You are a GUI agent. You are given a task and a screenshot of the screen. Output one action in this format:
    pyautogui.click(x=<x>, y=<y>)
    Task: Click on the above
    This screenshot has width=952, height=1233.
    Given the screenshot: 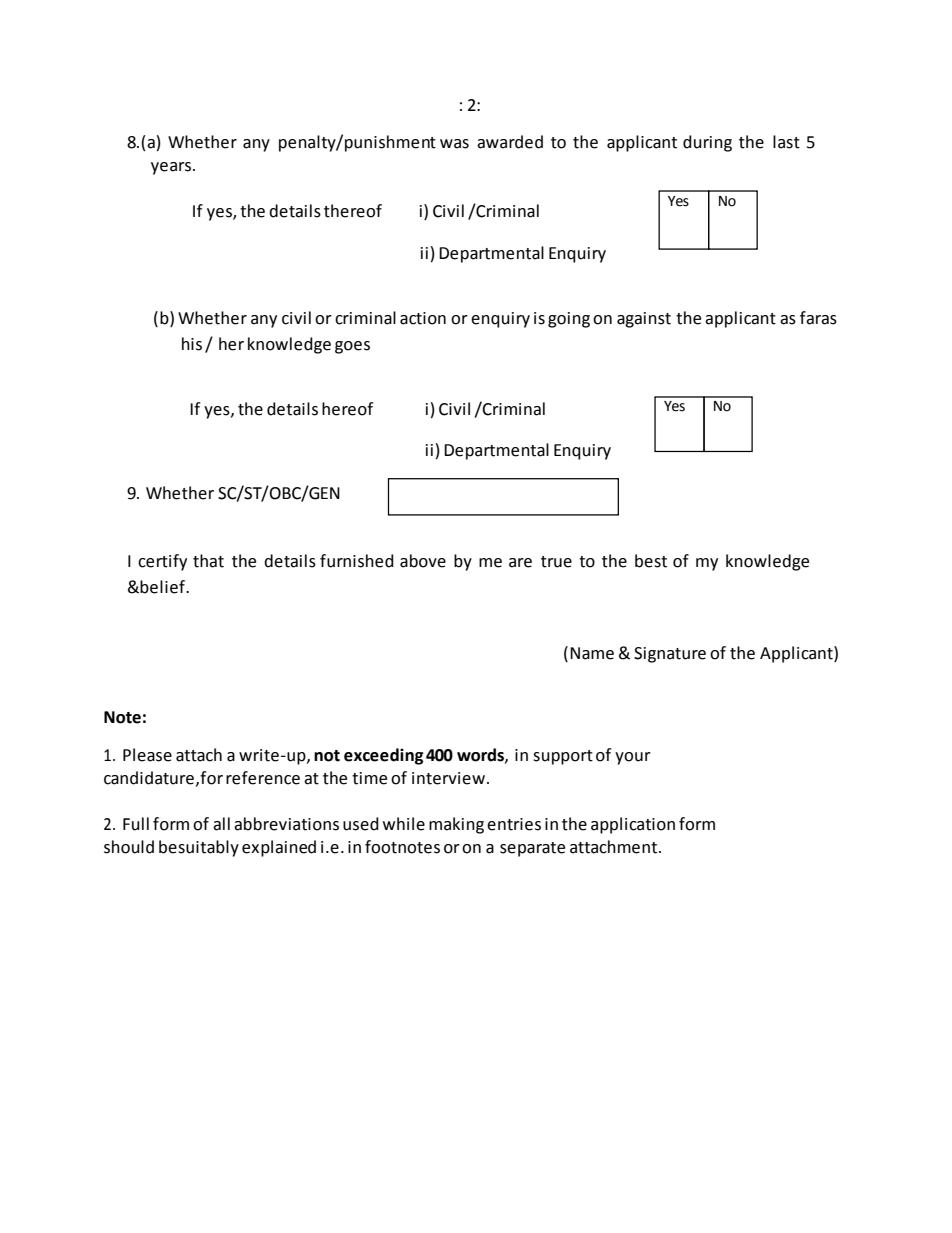 What is the action you would take?
    pyautogui.click(x=423, y=561)
